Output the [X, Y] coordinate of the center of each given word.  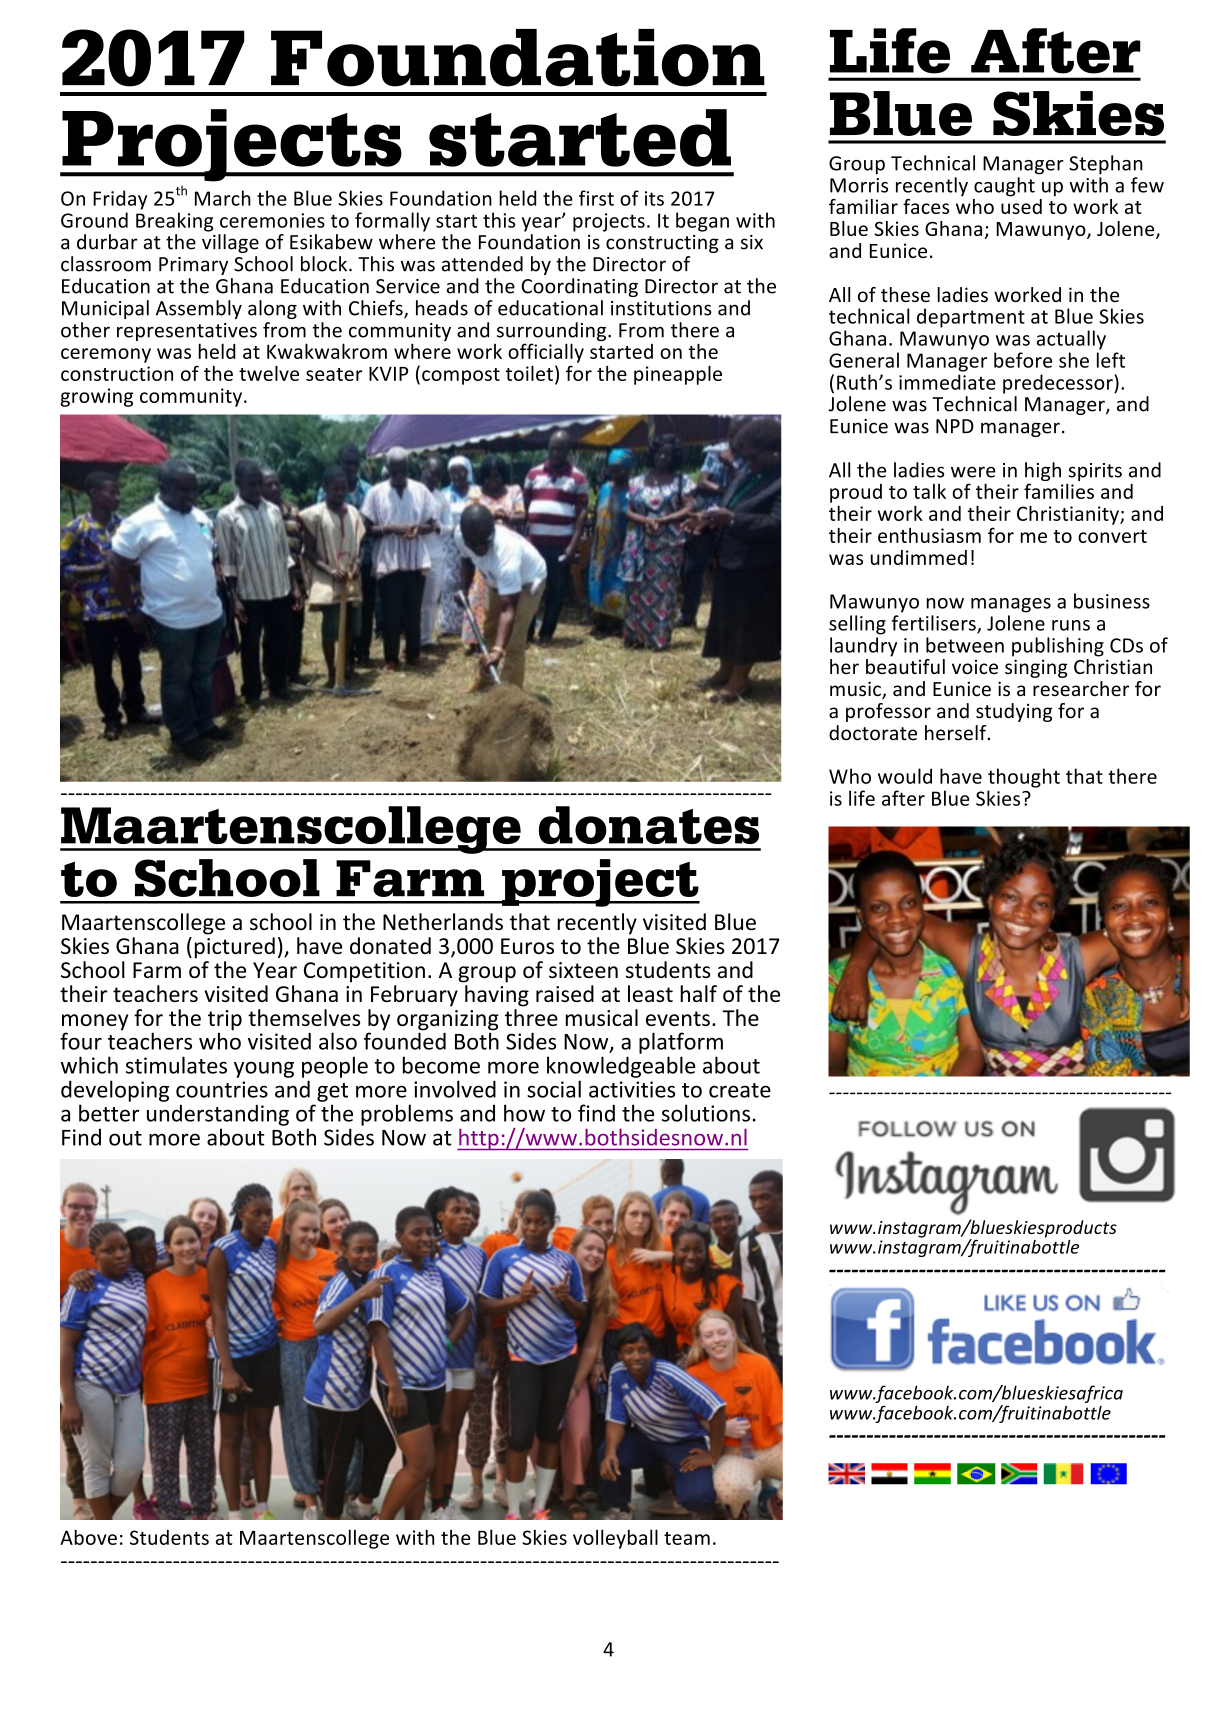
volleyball [615, 1539]
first [596, 198]
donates [649, 825]
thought [1024, 778]
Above [88, 1537]
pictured [235, 948]
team [687, 1538]
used [1021, 205]
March [223, 198]
